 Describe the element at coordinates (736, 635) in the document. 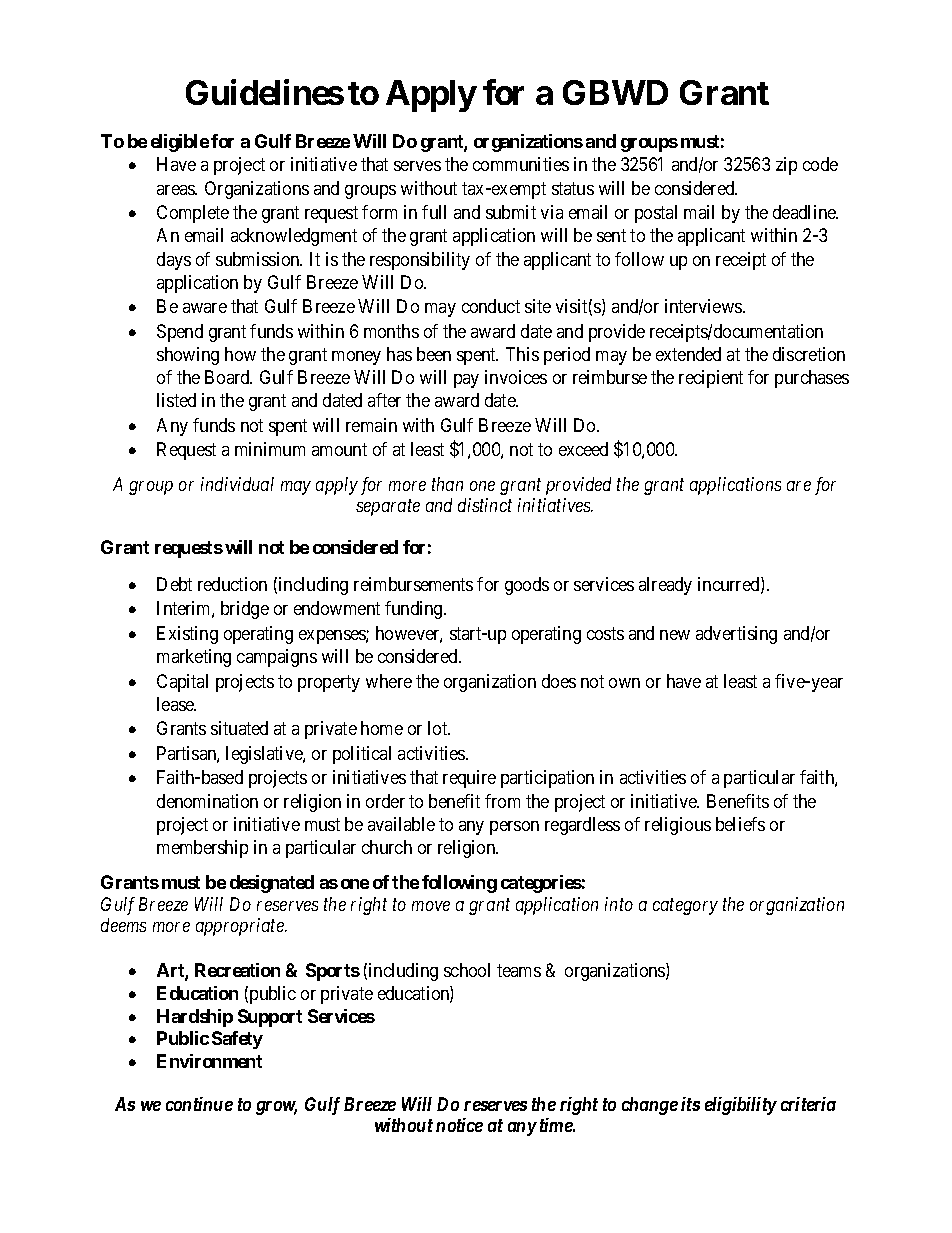

I see `advertising` at that location.
